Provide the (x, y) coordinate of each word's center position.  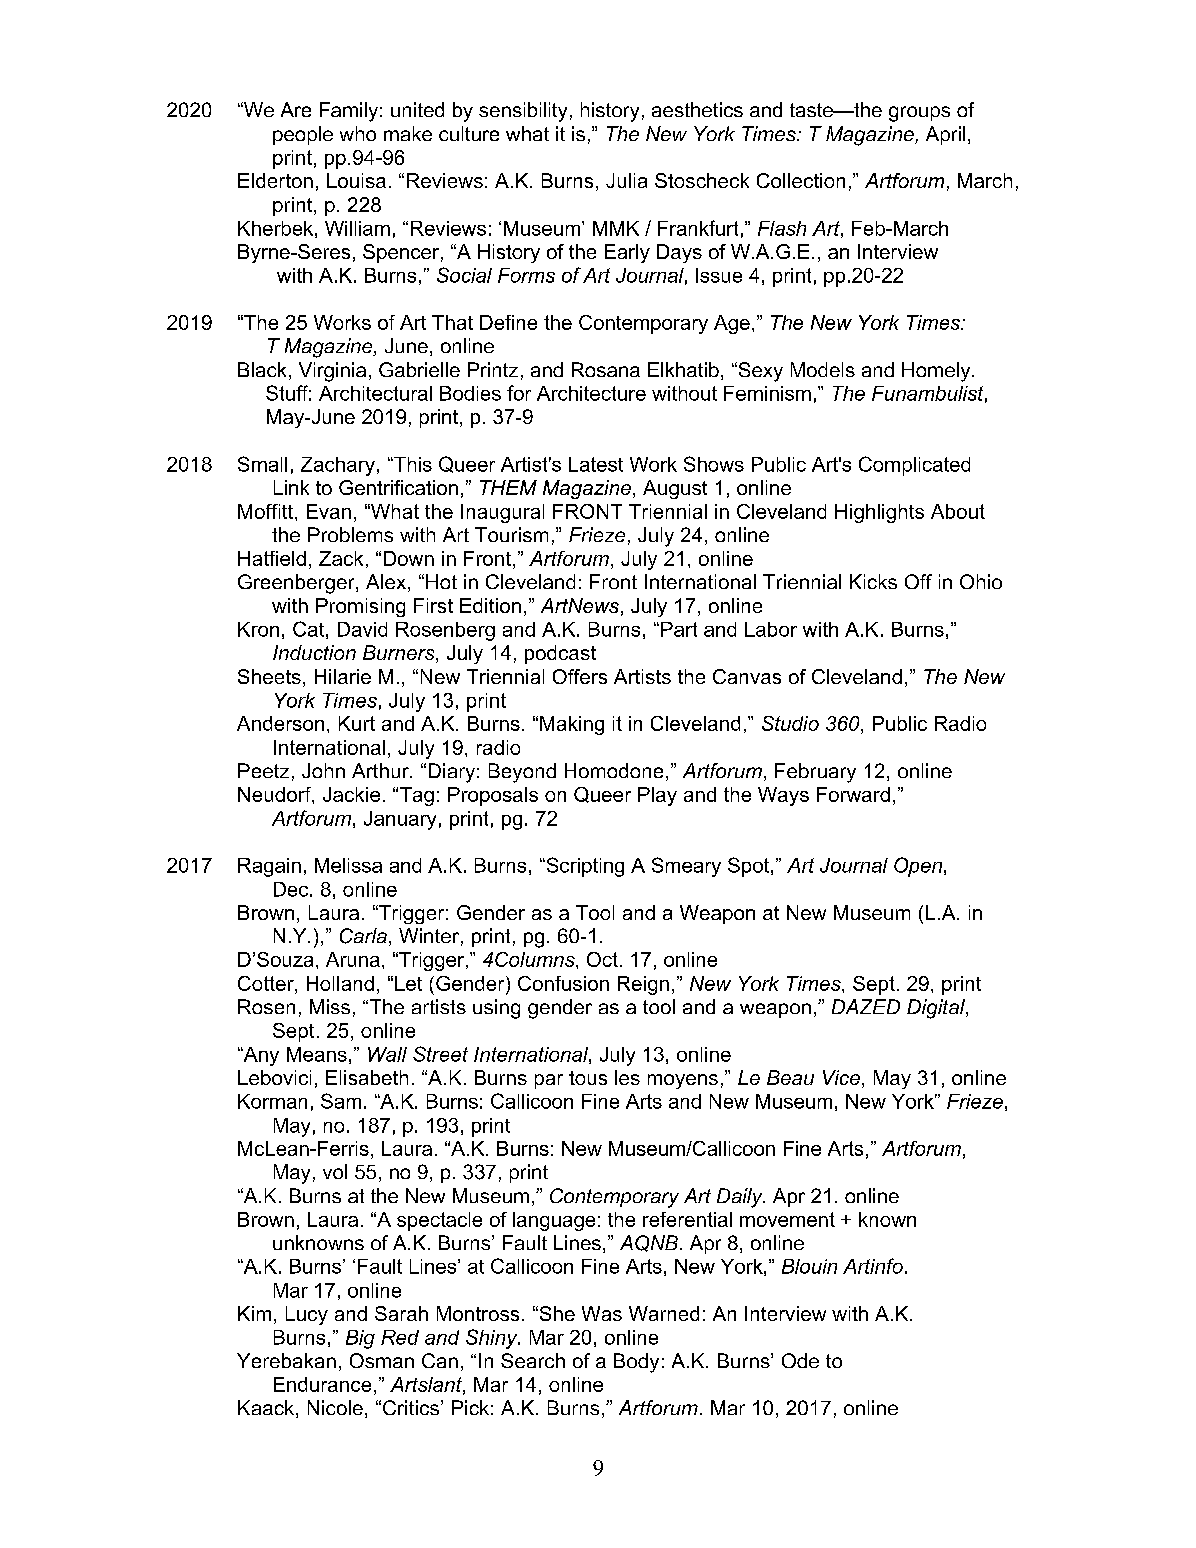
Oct (602, 959)
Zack (341, 558)
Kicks (873, 581)
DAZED (866, 1006)
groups (919, 114)
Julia (626, 180)
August (675, 489)
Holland (340, 983)
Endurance (322, 1384)
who (358, 133)
